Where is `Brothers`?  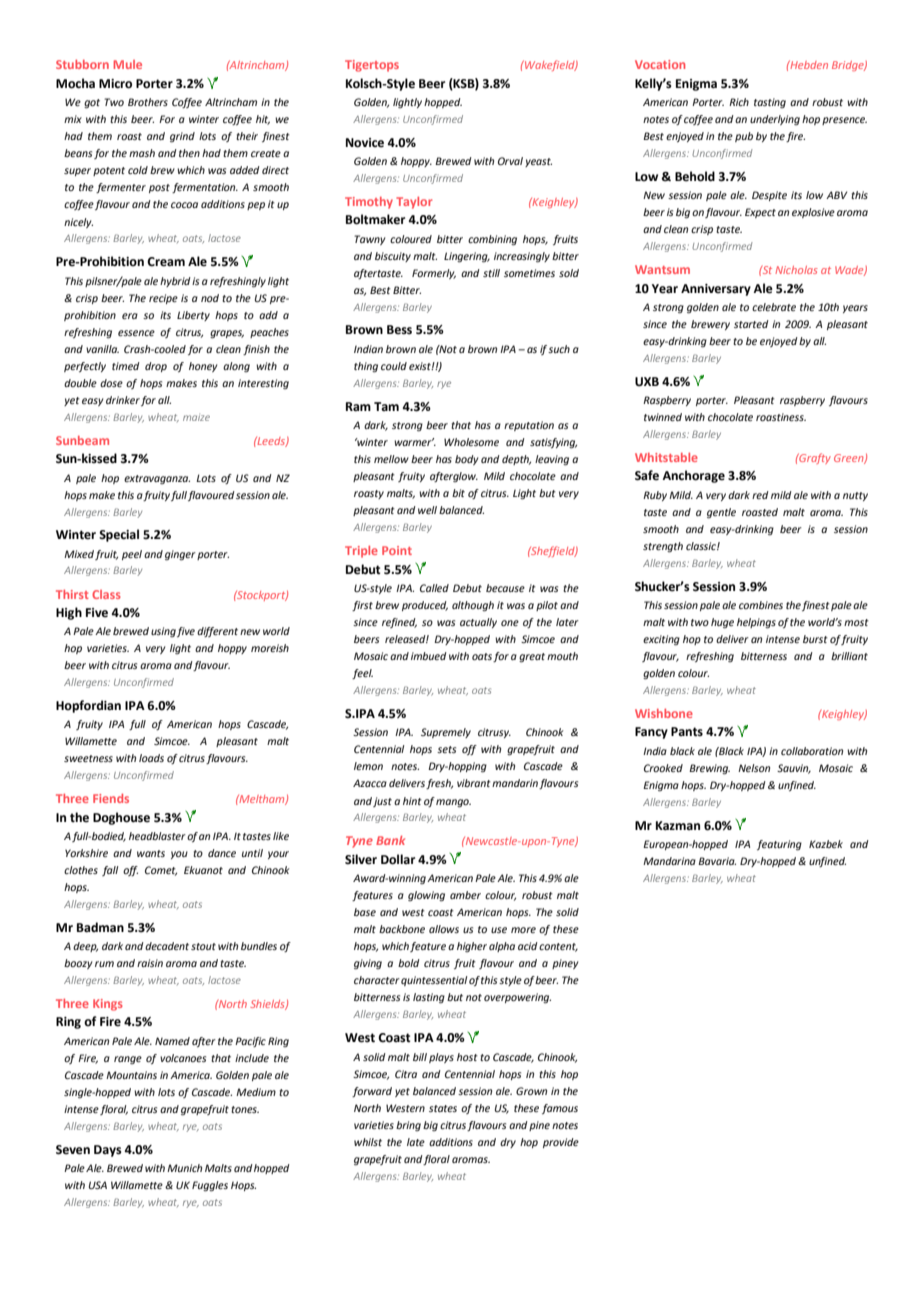
Brothers is located at coordinates (148, 102).
